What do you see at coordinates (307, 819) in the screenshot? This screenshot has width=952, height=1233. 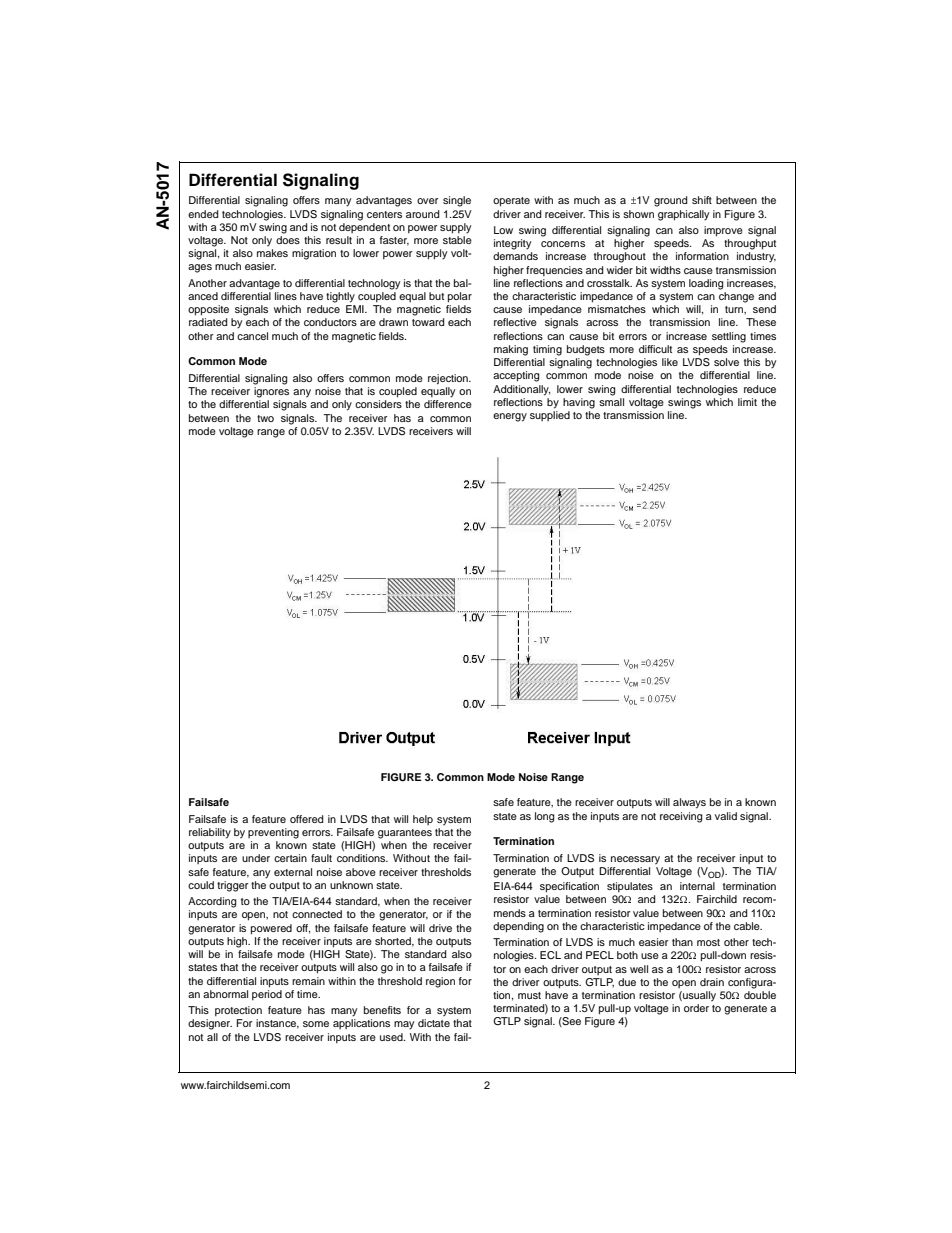 I see `offered` at bounding box center [307, 819].
